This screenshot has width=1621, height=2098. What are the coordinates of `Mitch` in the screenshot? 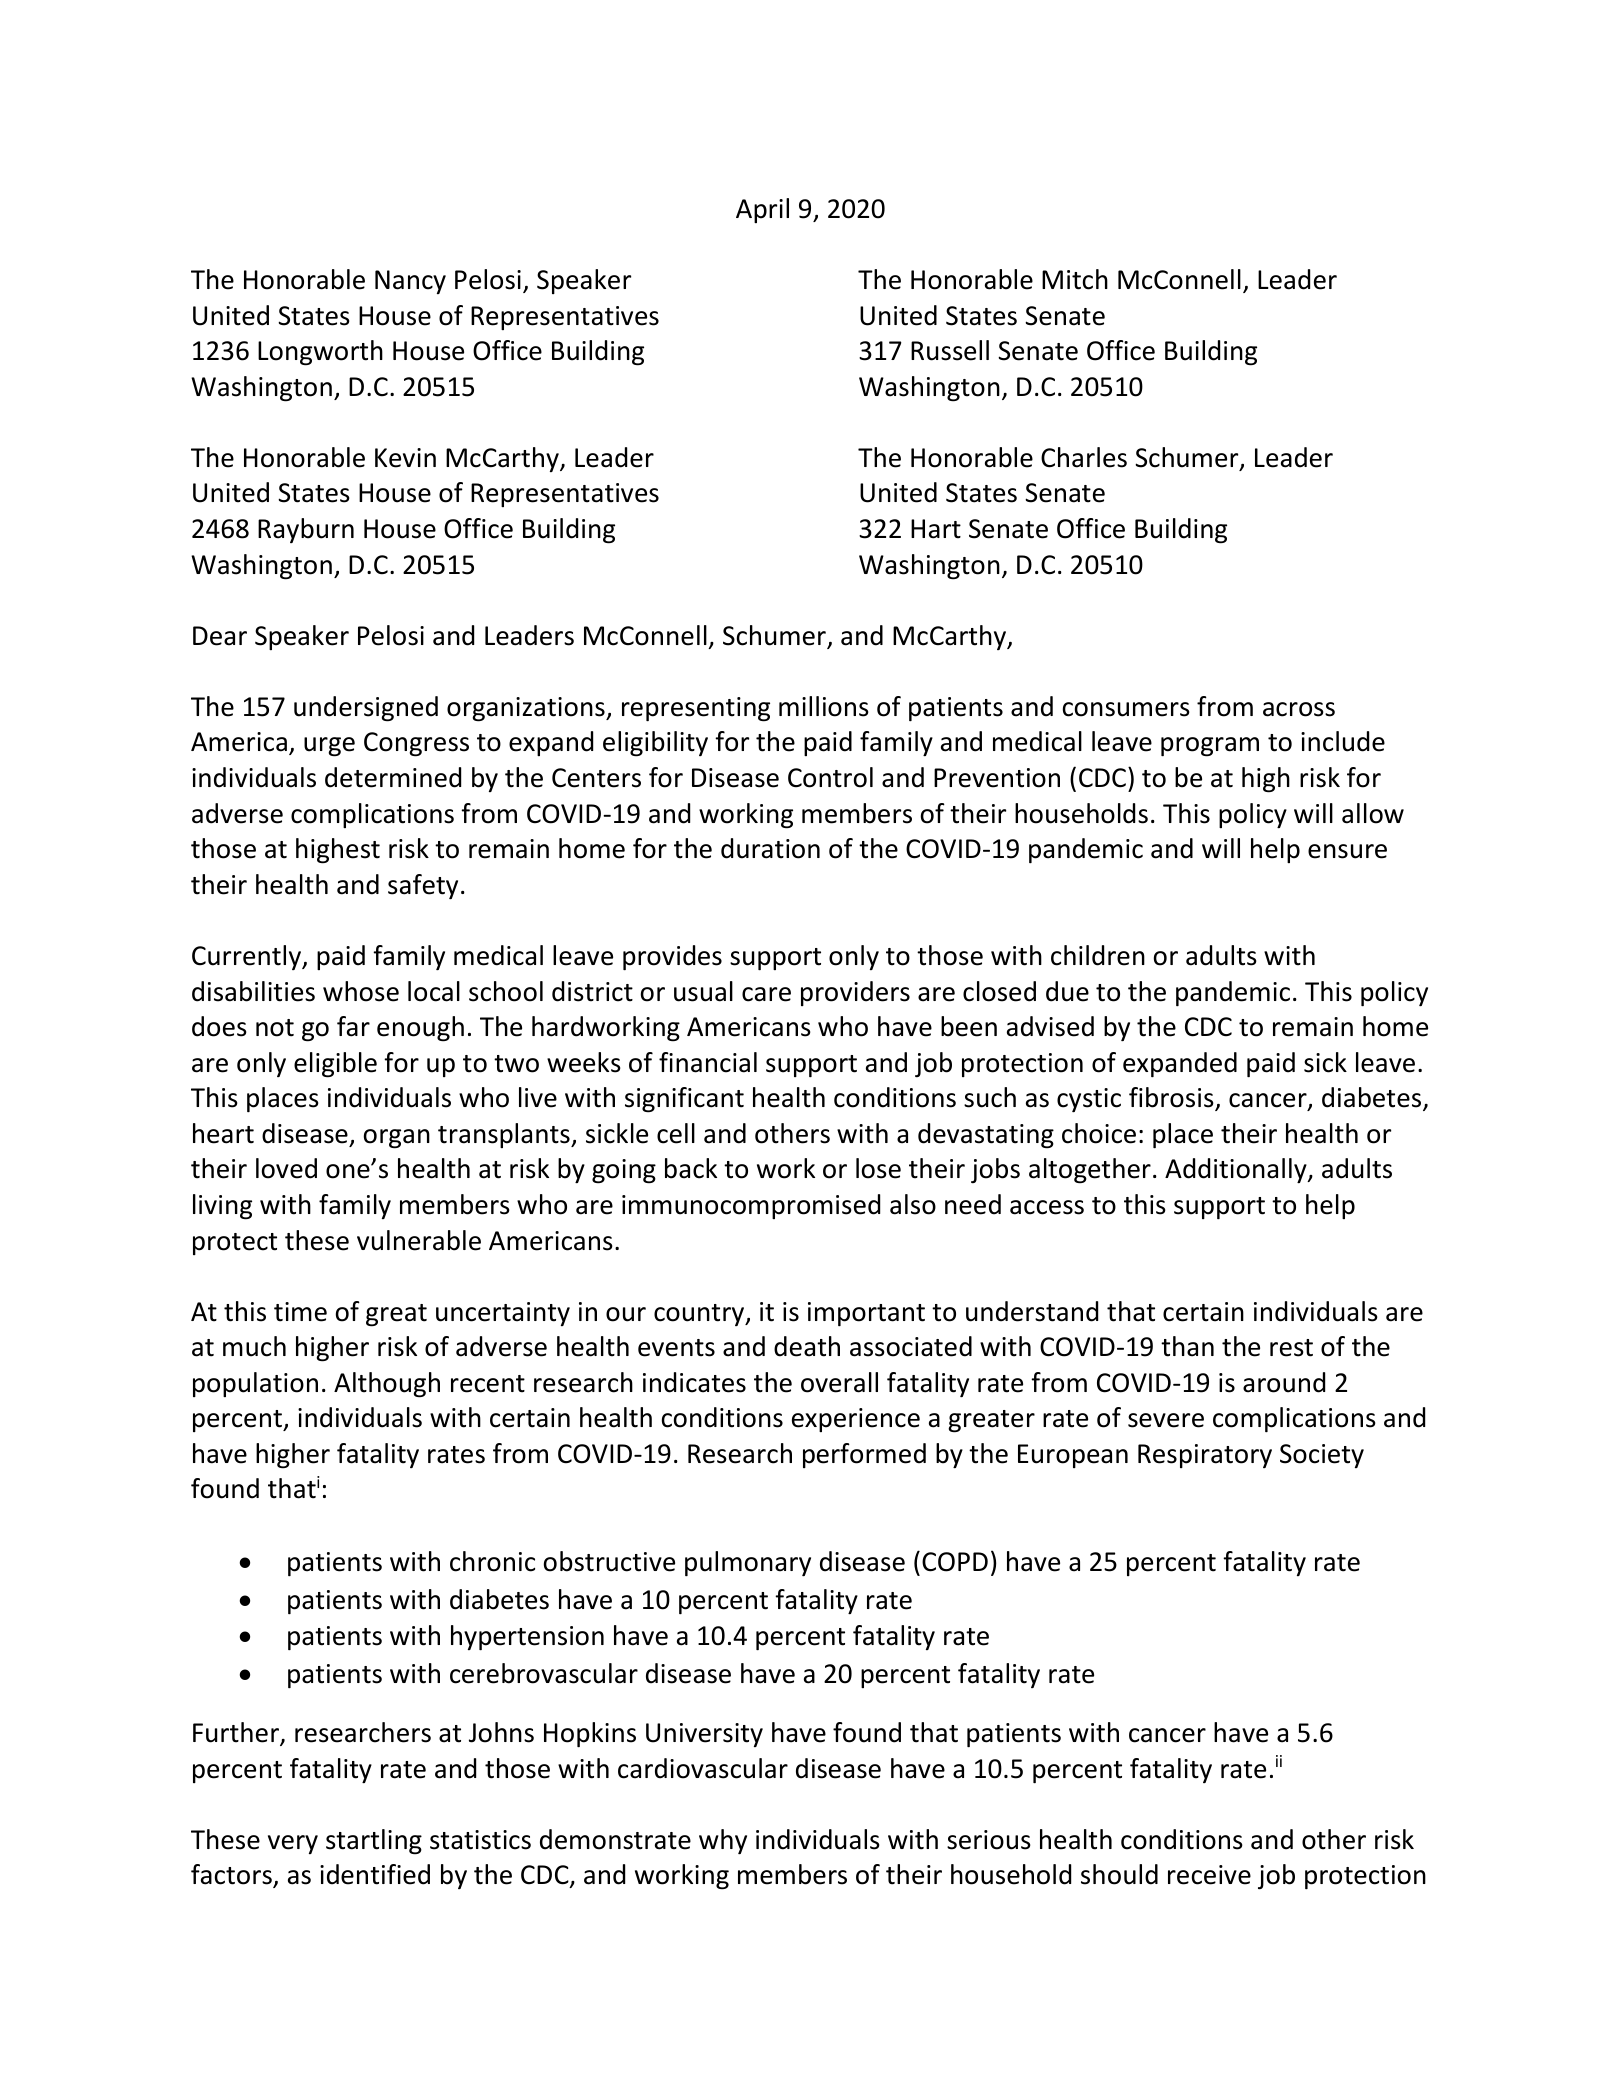 It's located at (1075, 279).
